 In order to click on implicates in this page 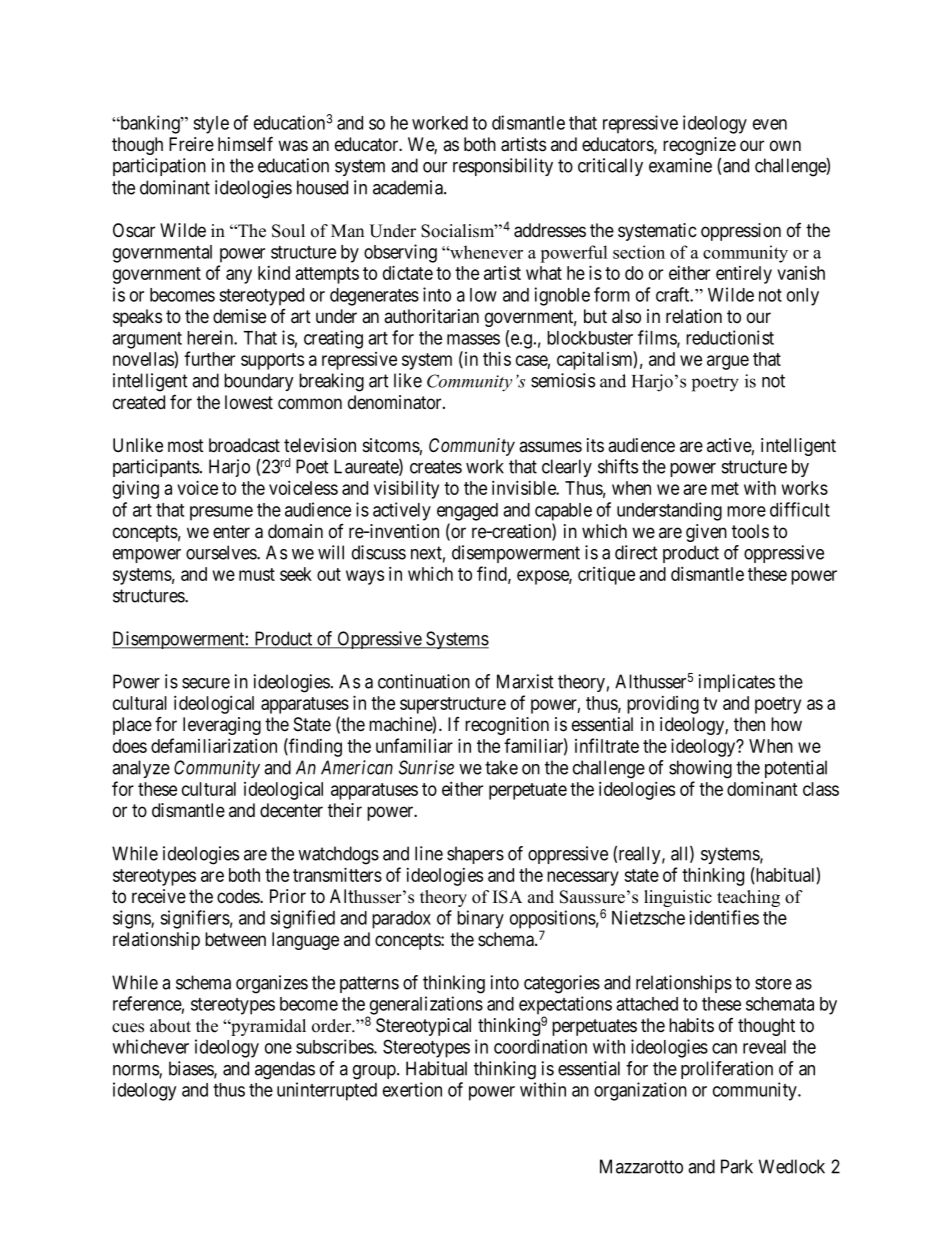, I will do `click(737, 683)`.
